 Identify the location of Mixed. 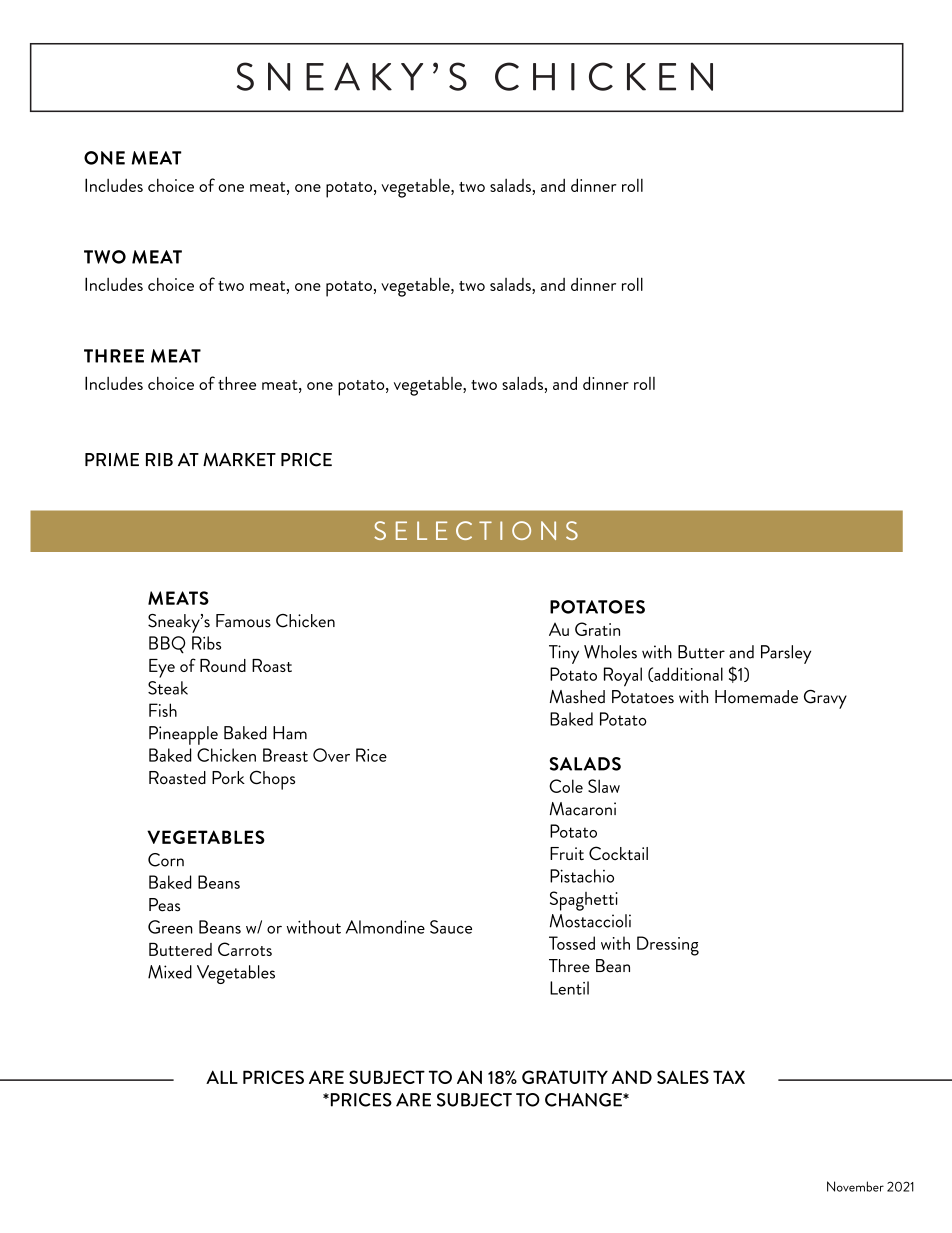
(170, 972).
